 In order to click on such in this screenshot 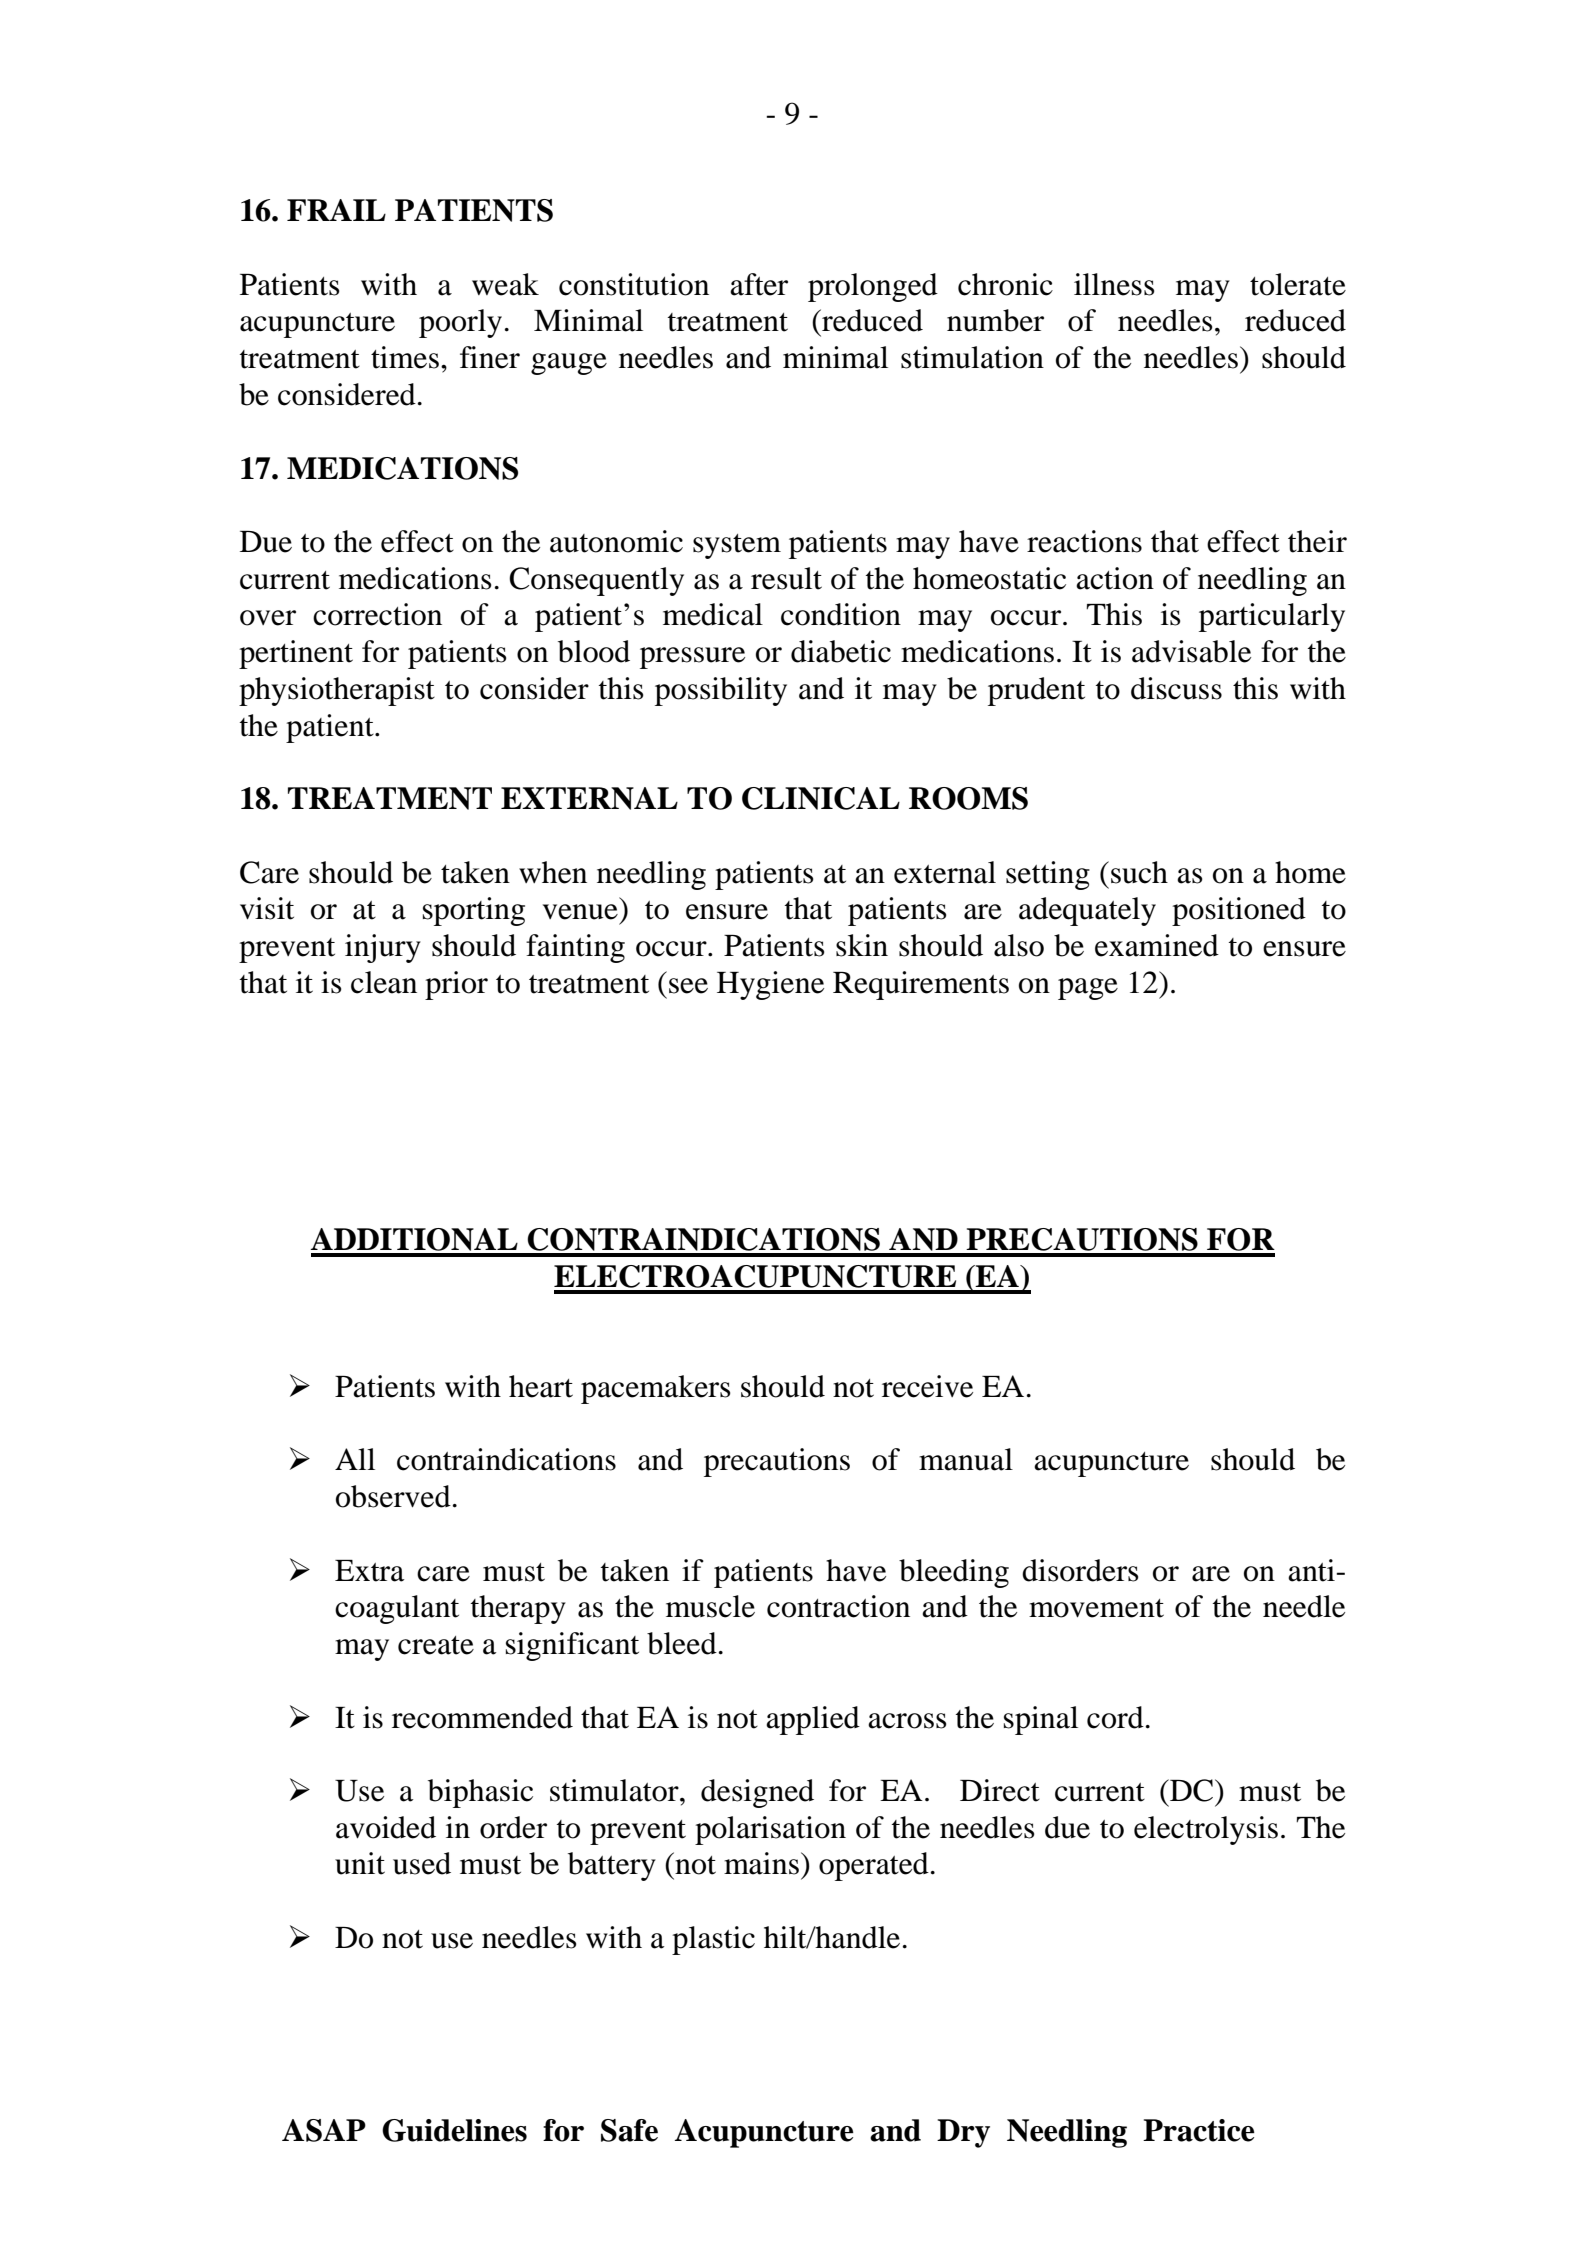, I will do `click(1139, 872)`.
